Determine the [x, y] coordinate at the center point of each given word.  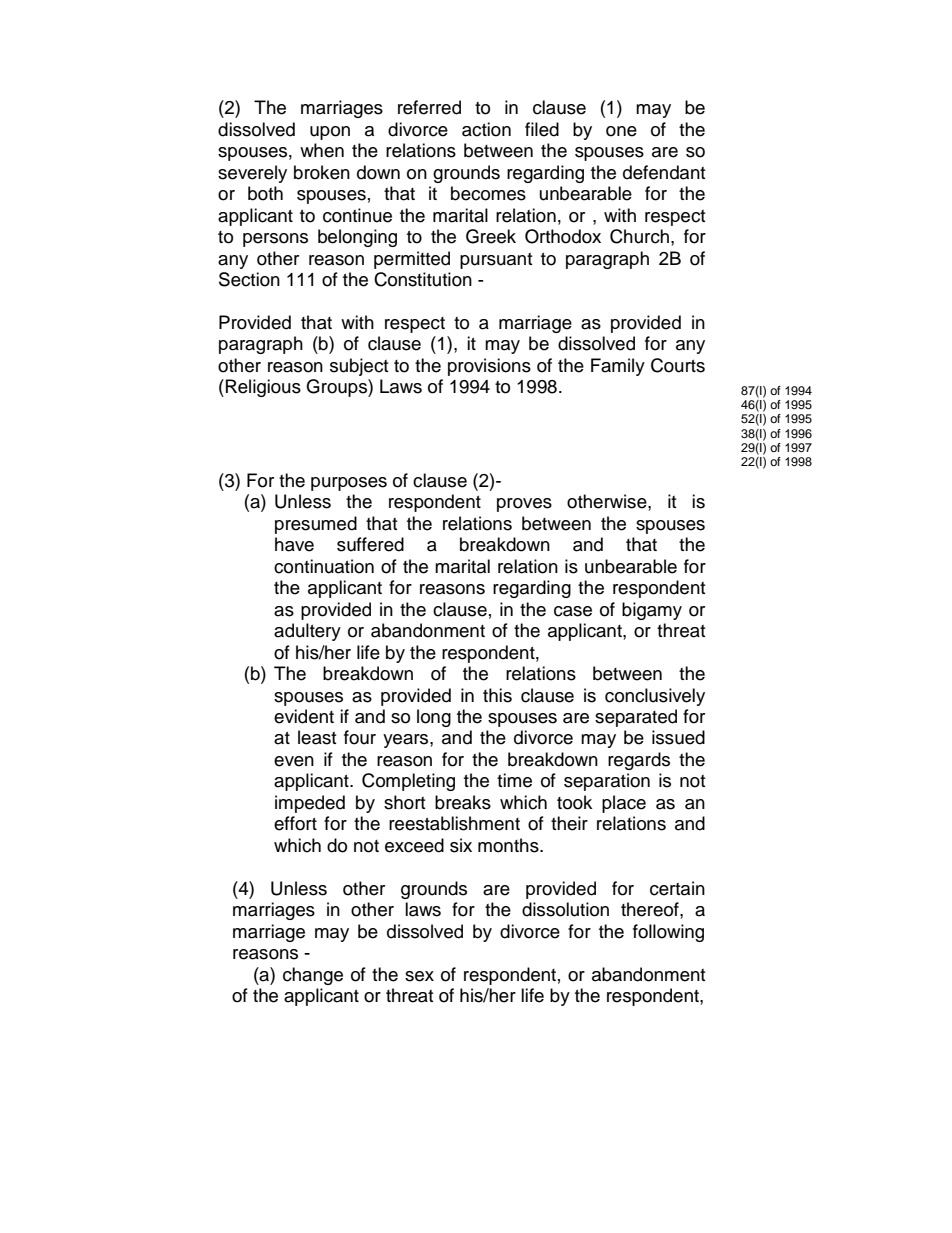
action [486, 129]
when [322, 150]
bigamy [652, 611]
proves [524, 505]
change [313, 976]
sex [419, 976]
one [621, 131]
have [294, 544]
